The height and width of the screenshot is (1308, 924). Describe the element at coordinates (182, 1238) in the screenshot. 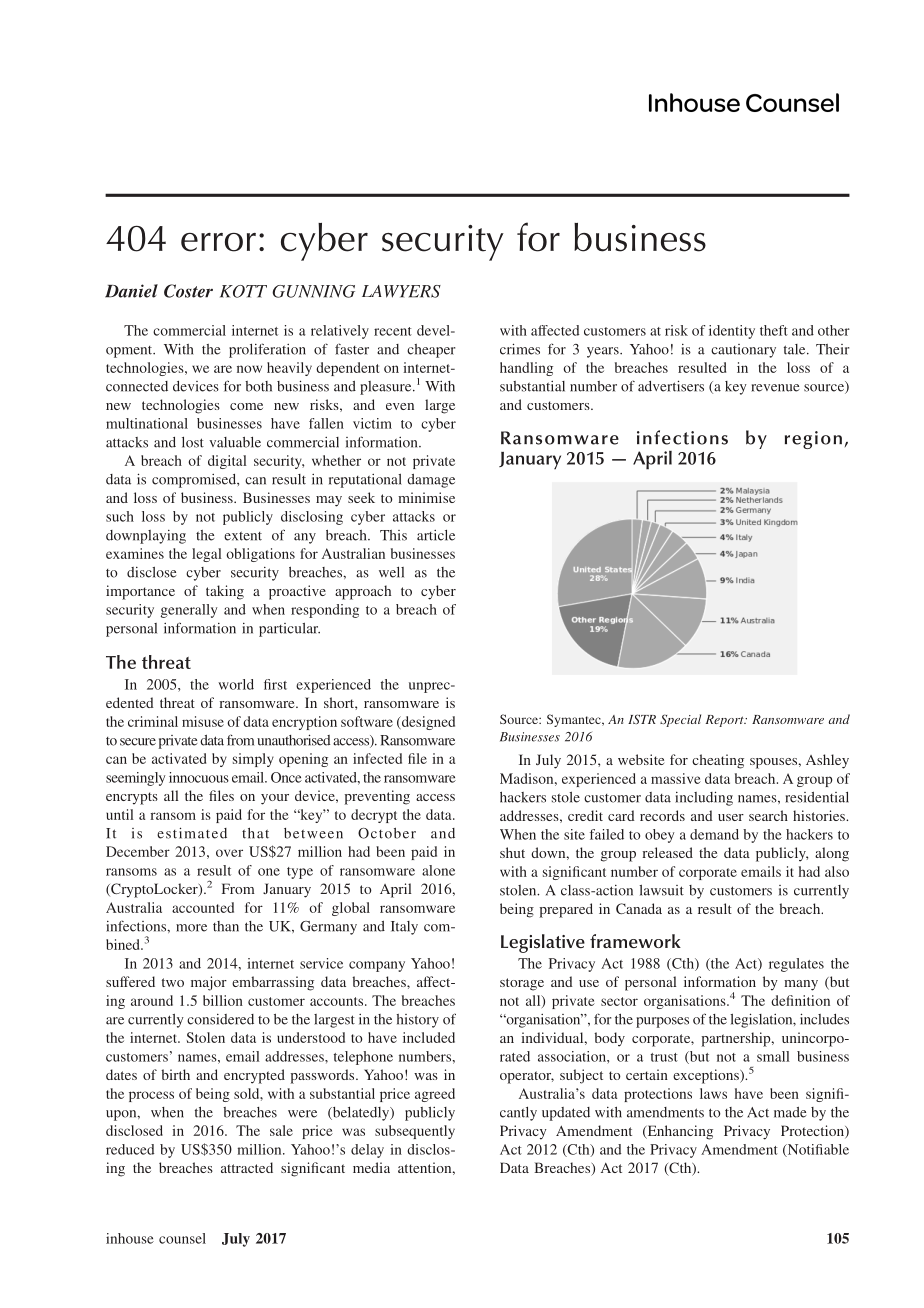

I see `counsel` at that location.
